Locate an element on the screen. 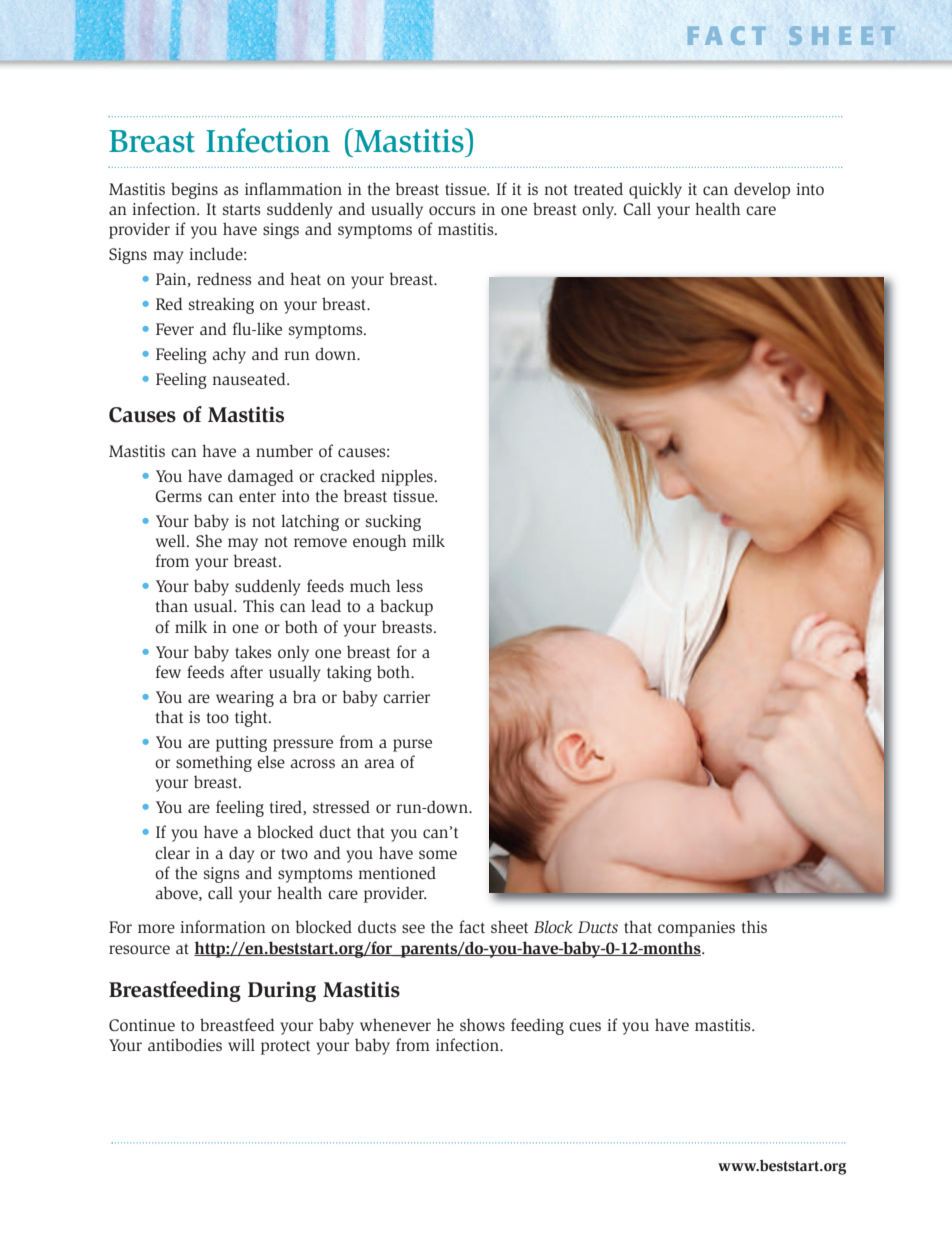  putting is located at coordinates (241, 744).
